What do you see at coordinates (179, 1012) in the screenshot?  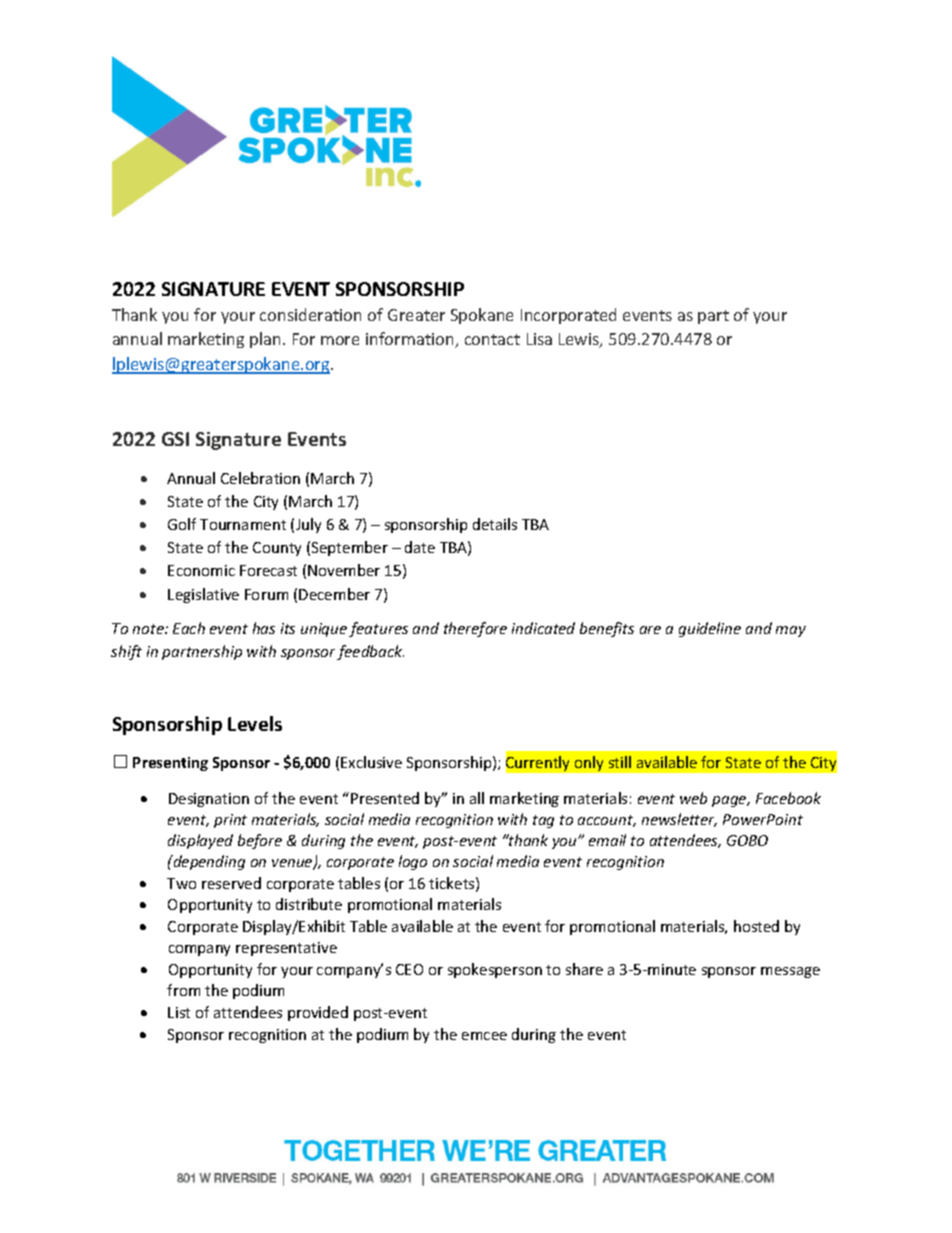 I see `List` at bounding box center [179, 1012].
